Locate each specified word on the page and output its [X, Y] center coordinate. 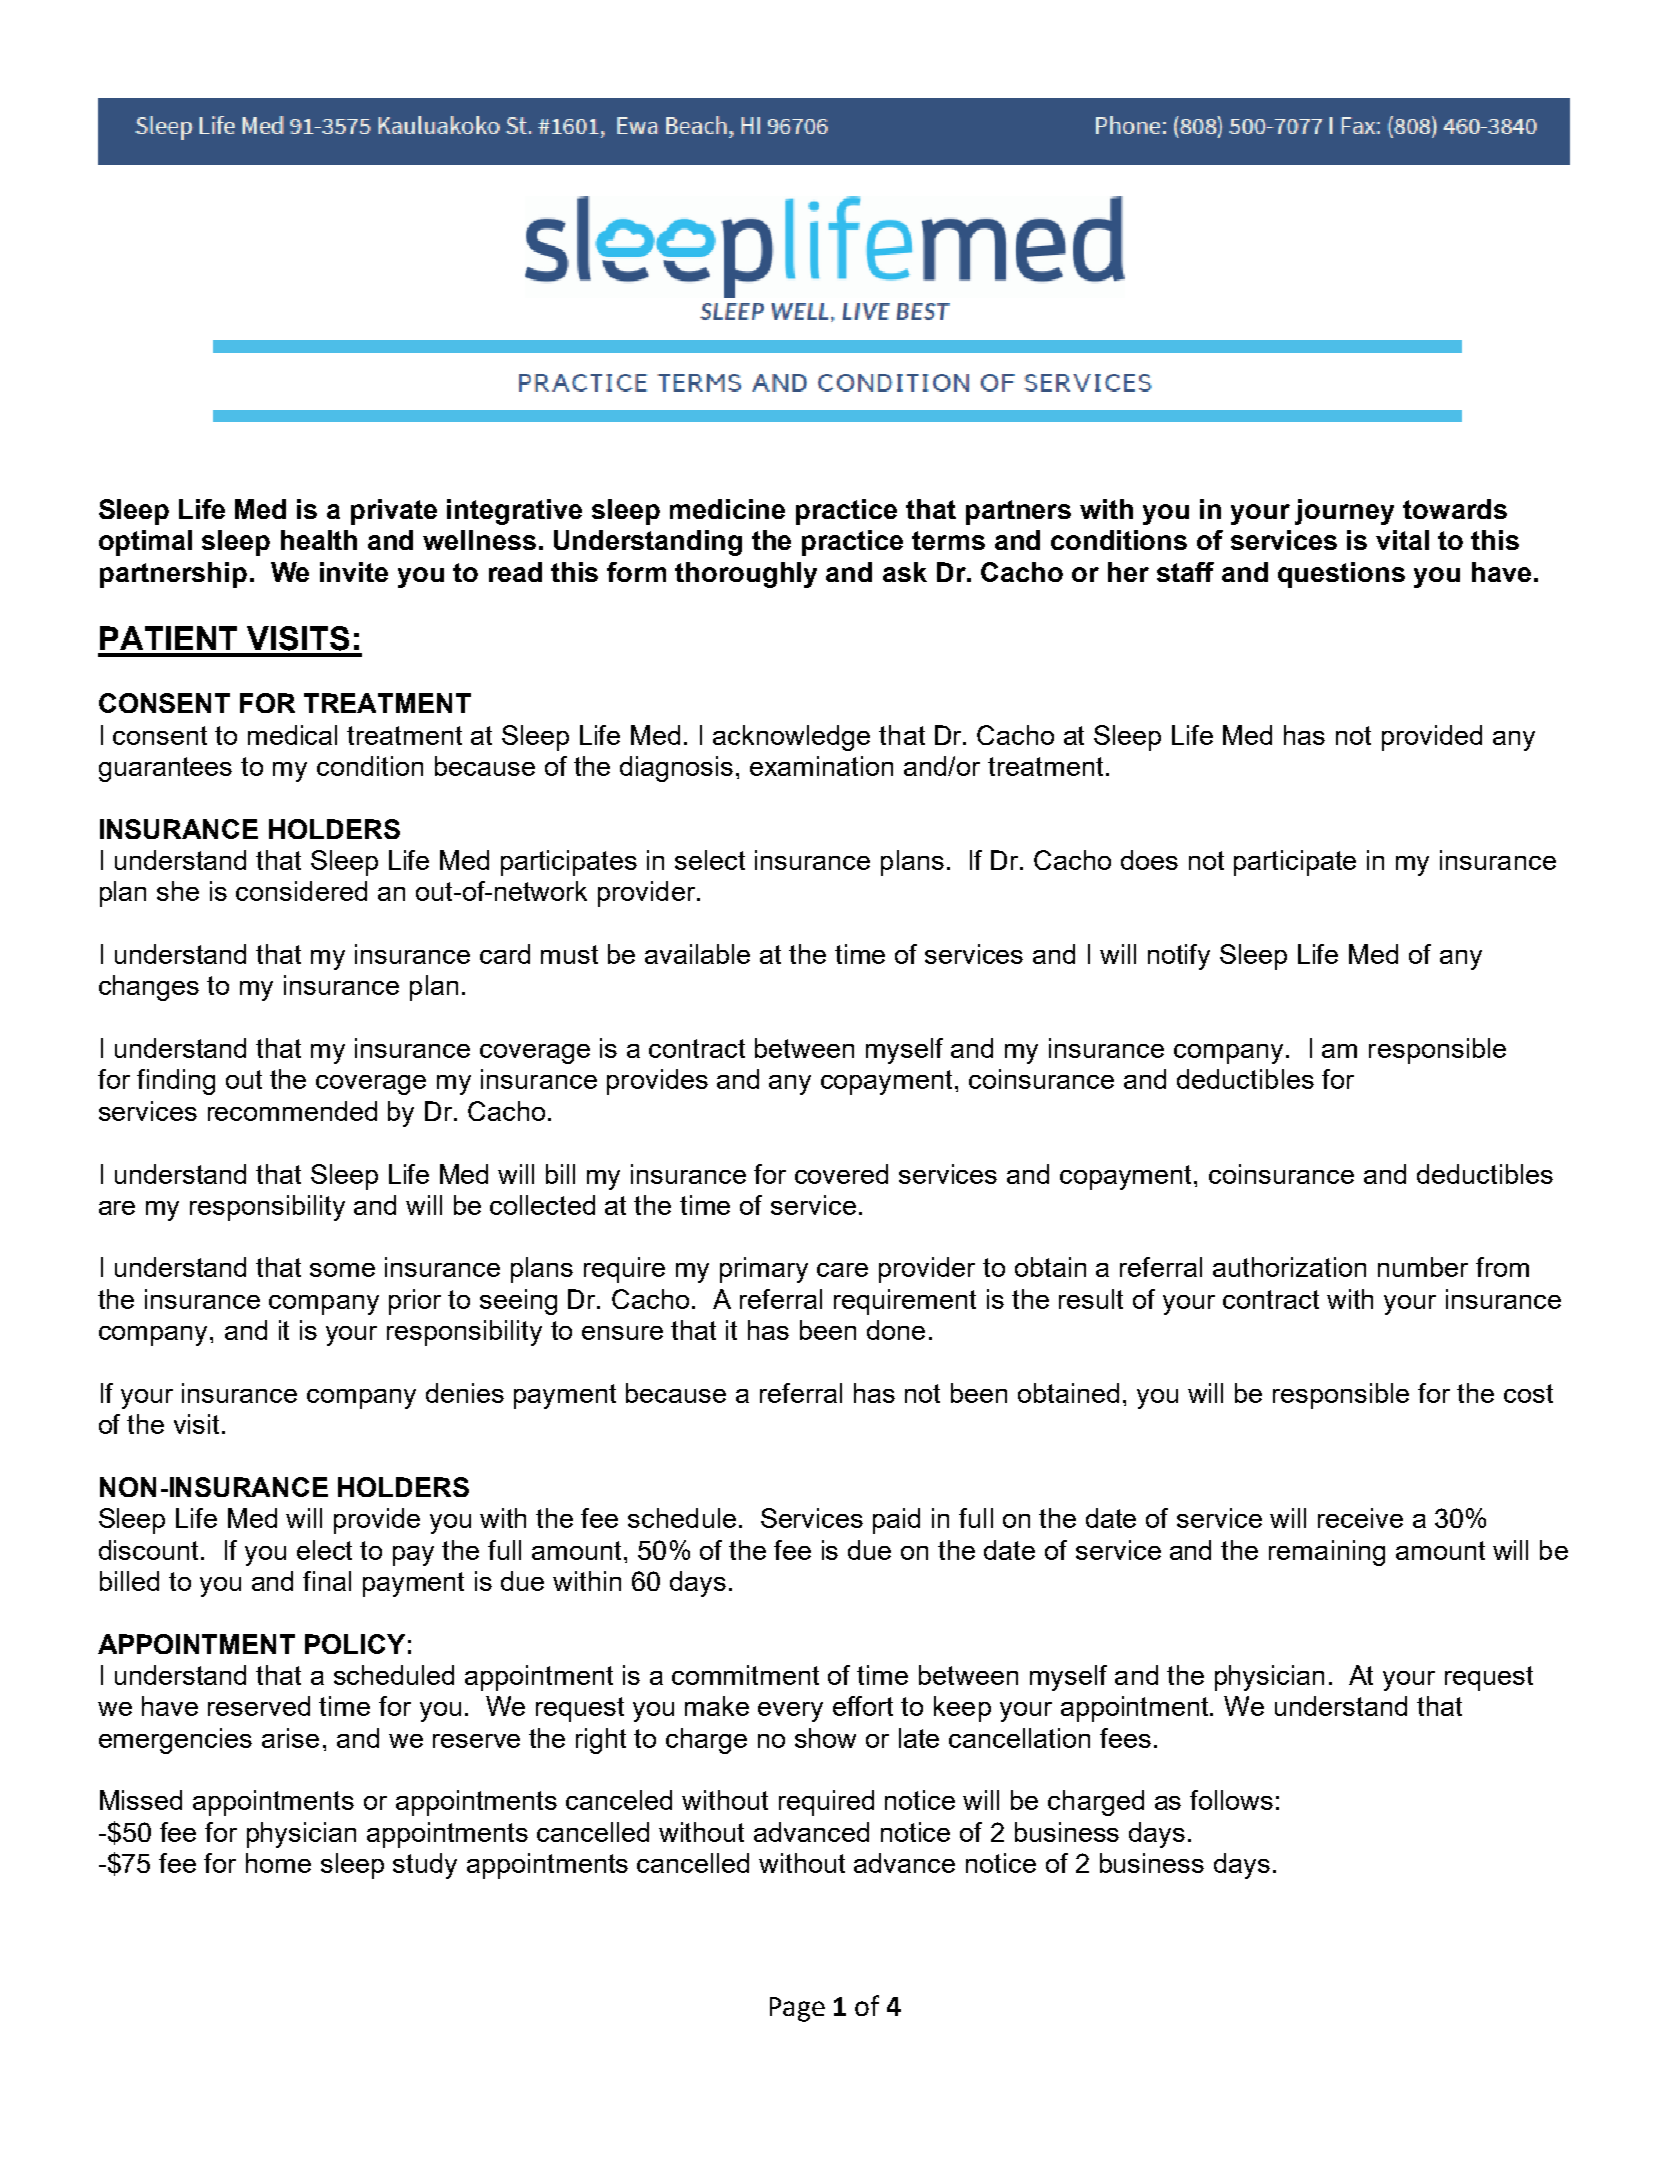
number [1423, 1267]
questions [1341, 575]
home [278, 1863]
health [319, 540]
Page [797, 2009]
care [842, 1270]
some [342, 1270]
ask [905, 572]
